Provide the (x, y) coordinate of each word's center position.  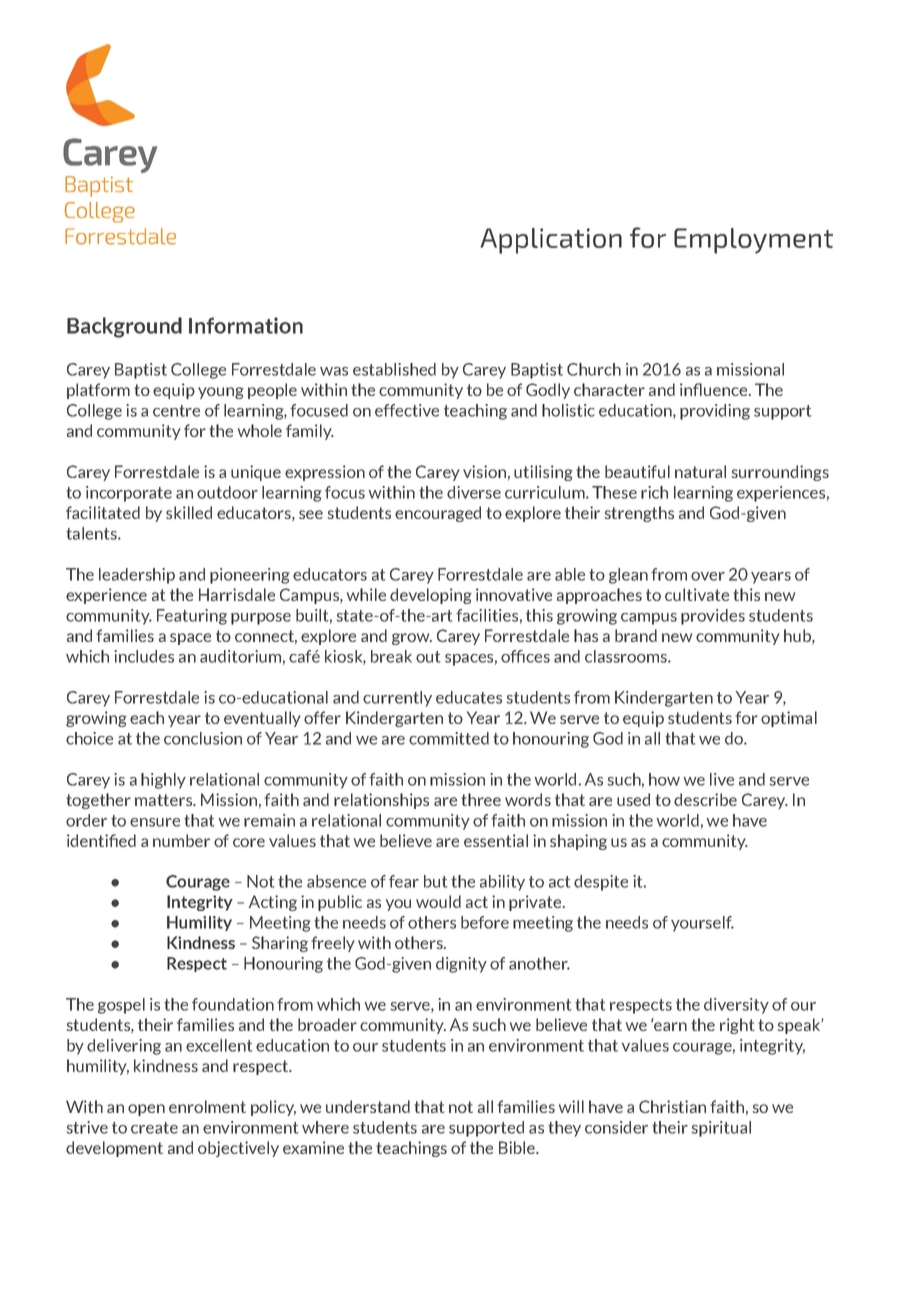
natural (700, 471)
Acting (273, 903)
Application (551, 241)
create (154, 1128)
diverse (474, 492)
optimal (789, 719)
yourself (702, 924)
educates (469, 697)
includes (144, 656)
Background (124, 327)
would (438, 901)
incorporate (129, 494)
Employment (753, 241)
